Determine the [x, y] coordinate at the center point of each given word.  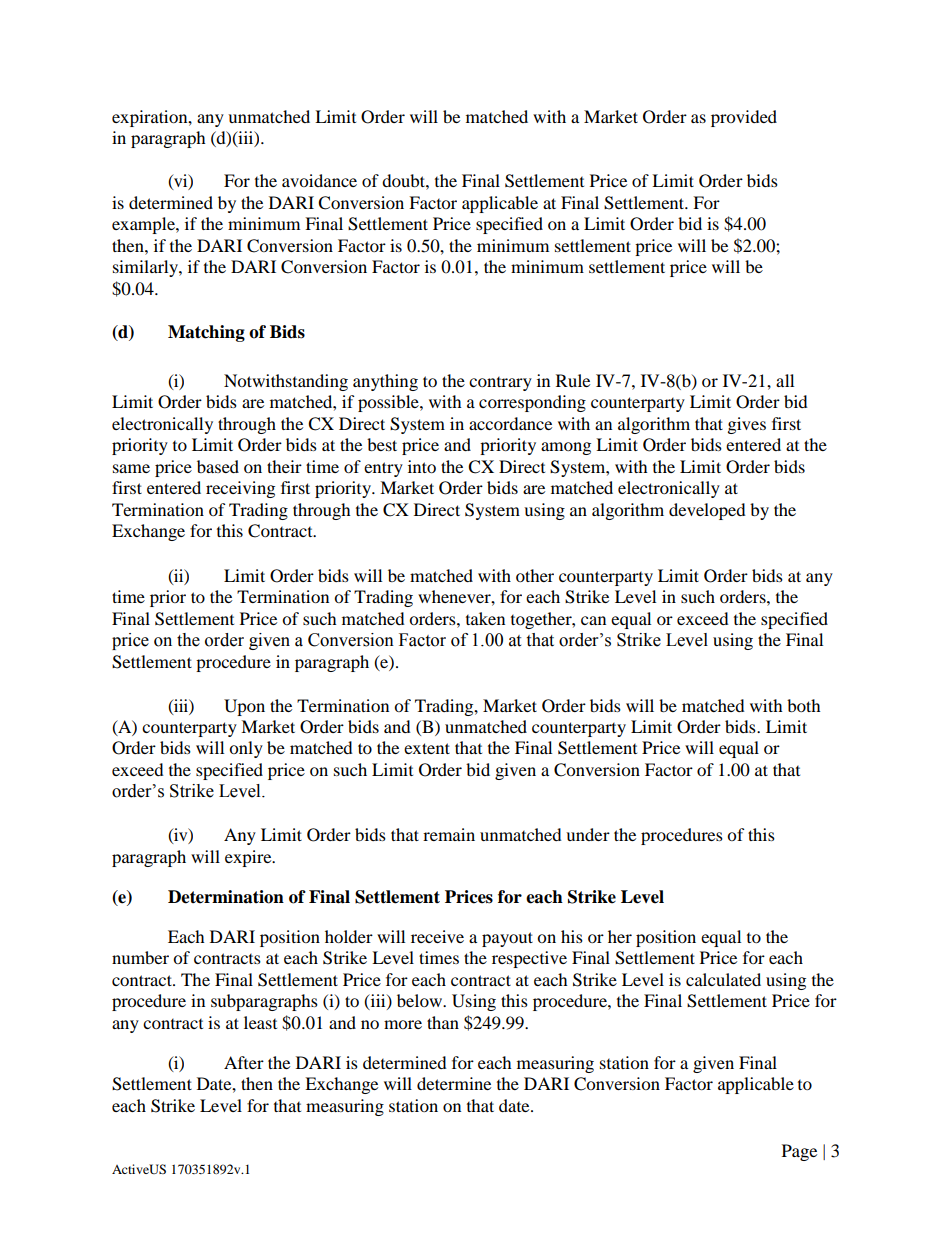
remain [449, 834]
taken [485, 618]
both [804, 705]
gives [747, 425]
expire [249, 858]
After [244, 1062]
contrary [500, 384]
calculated [723, 979]
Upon [244, 707]
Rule [573, 380]
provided [744, 118]
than [443, 1022]
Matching [206, 333]
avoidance [319, 180]
